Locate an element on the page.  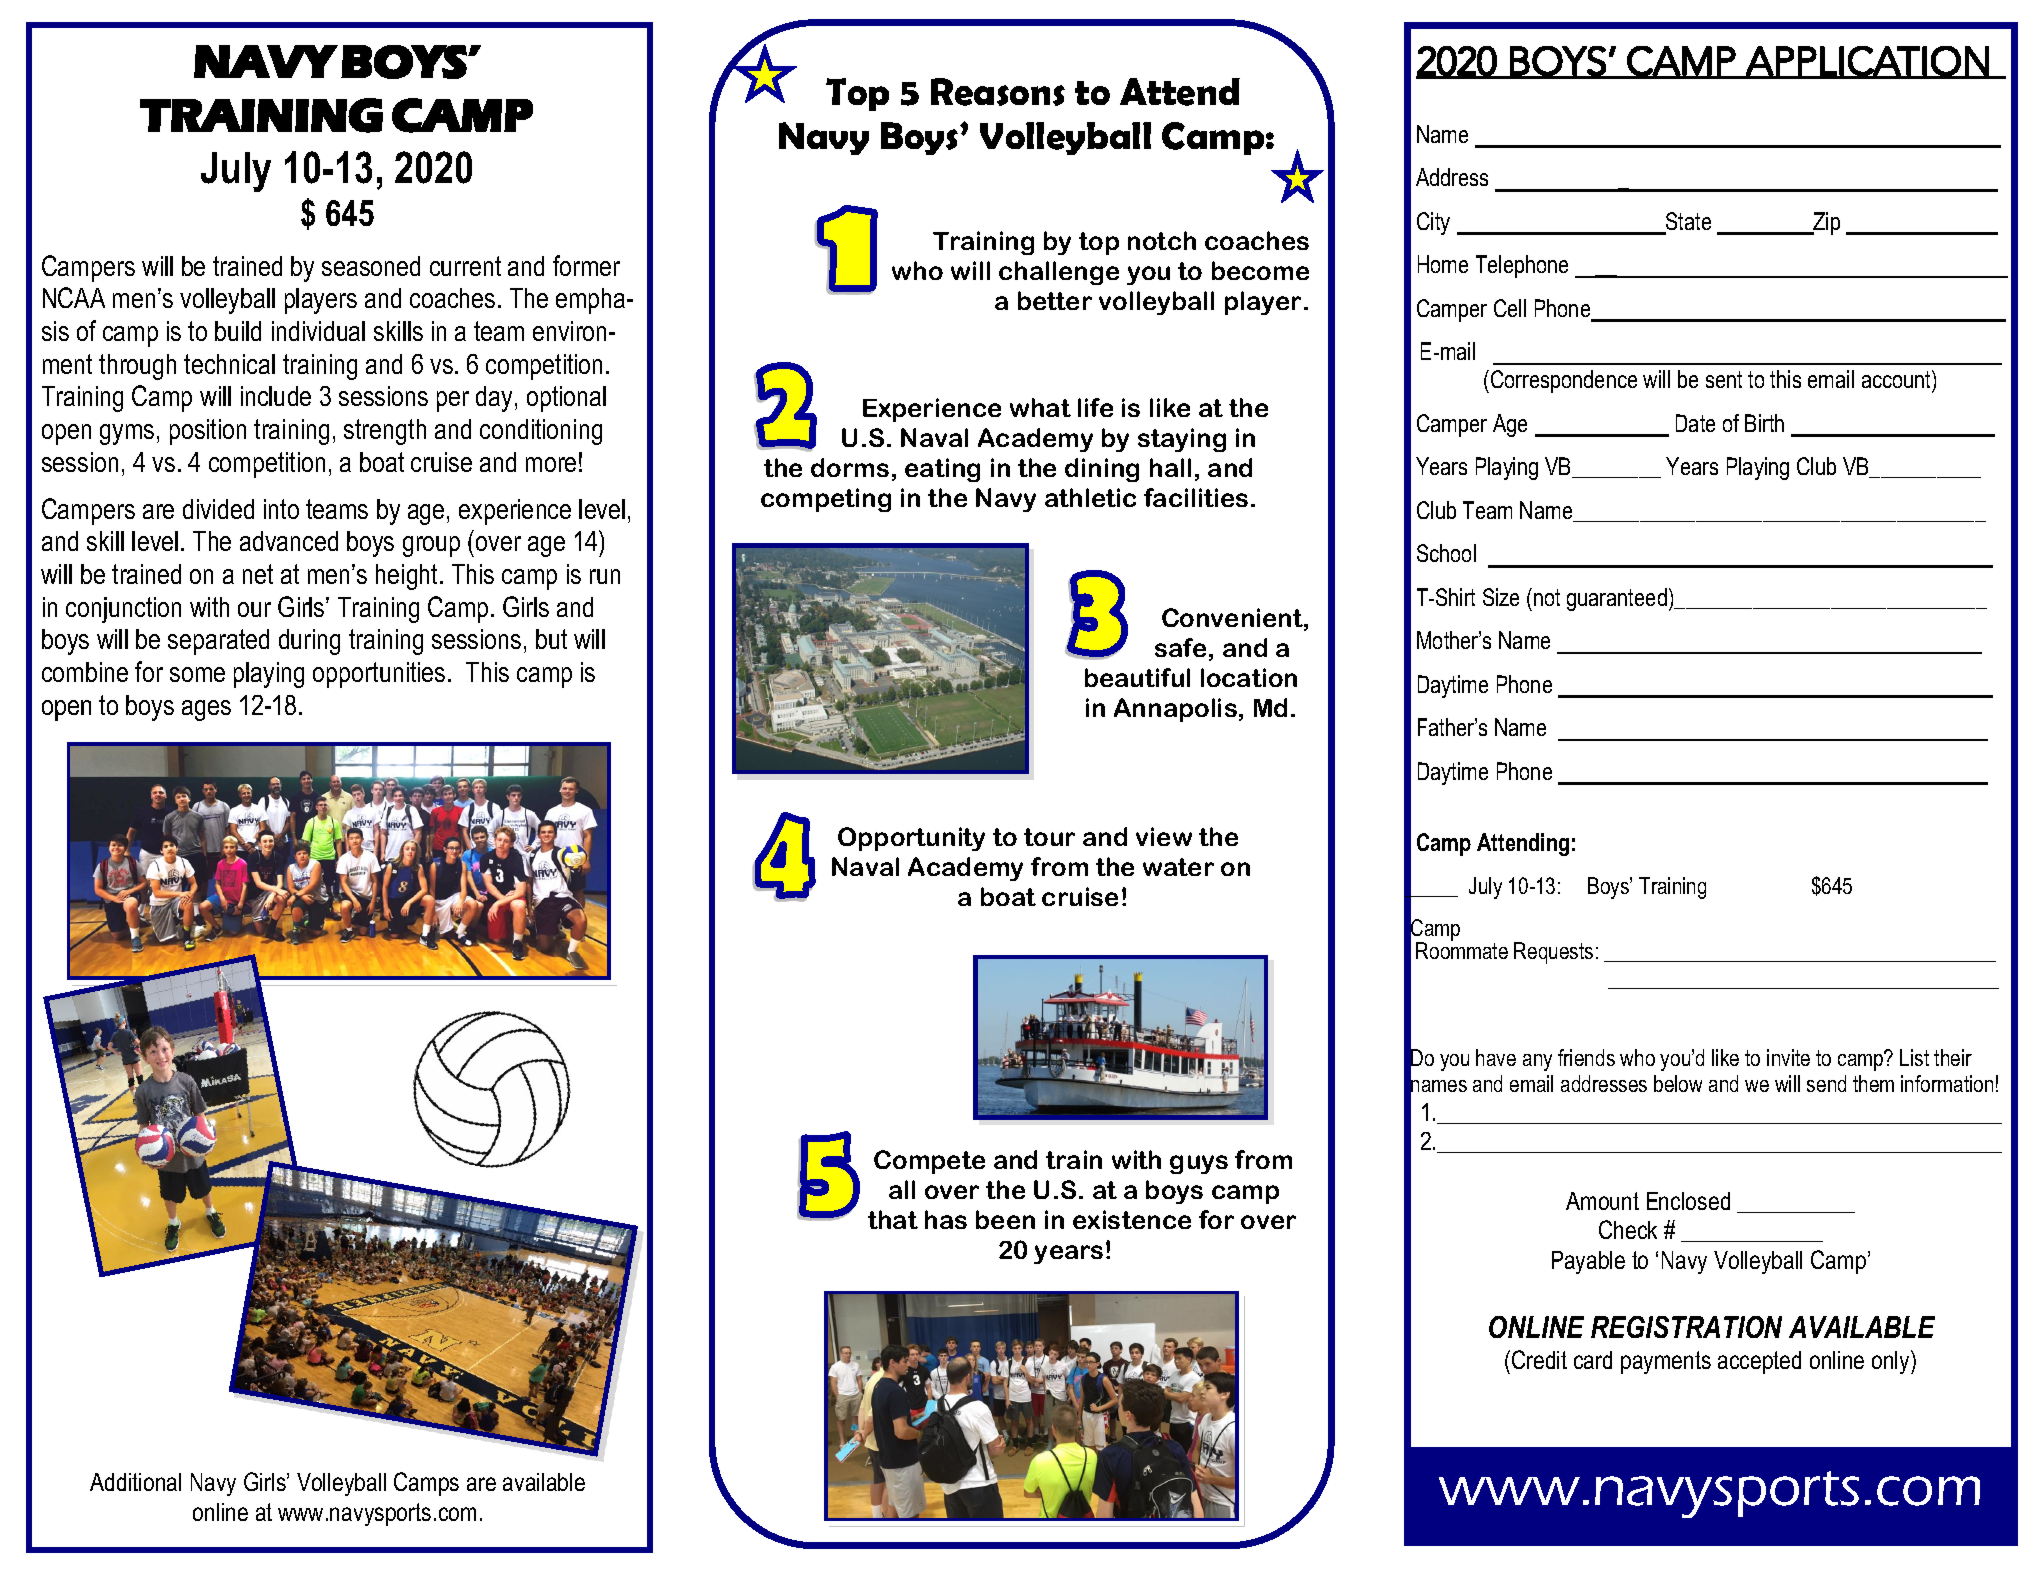
Credit is located at coordinates (1539, 1359).
